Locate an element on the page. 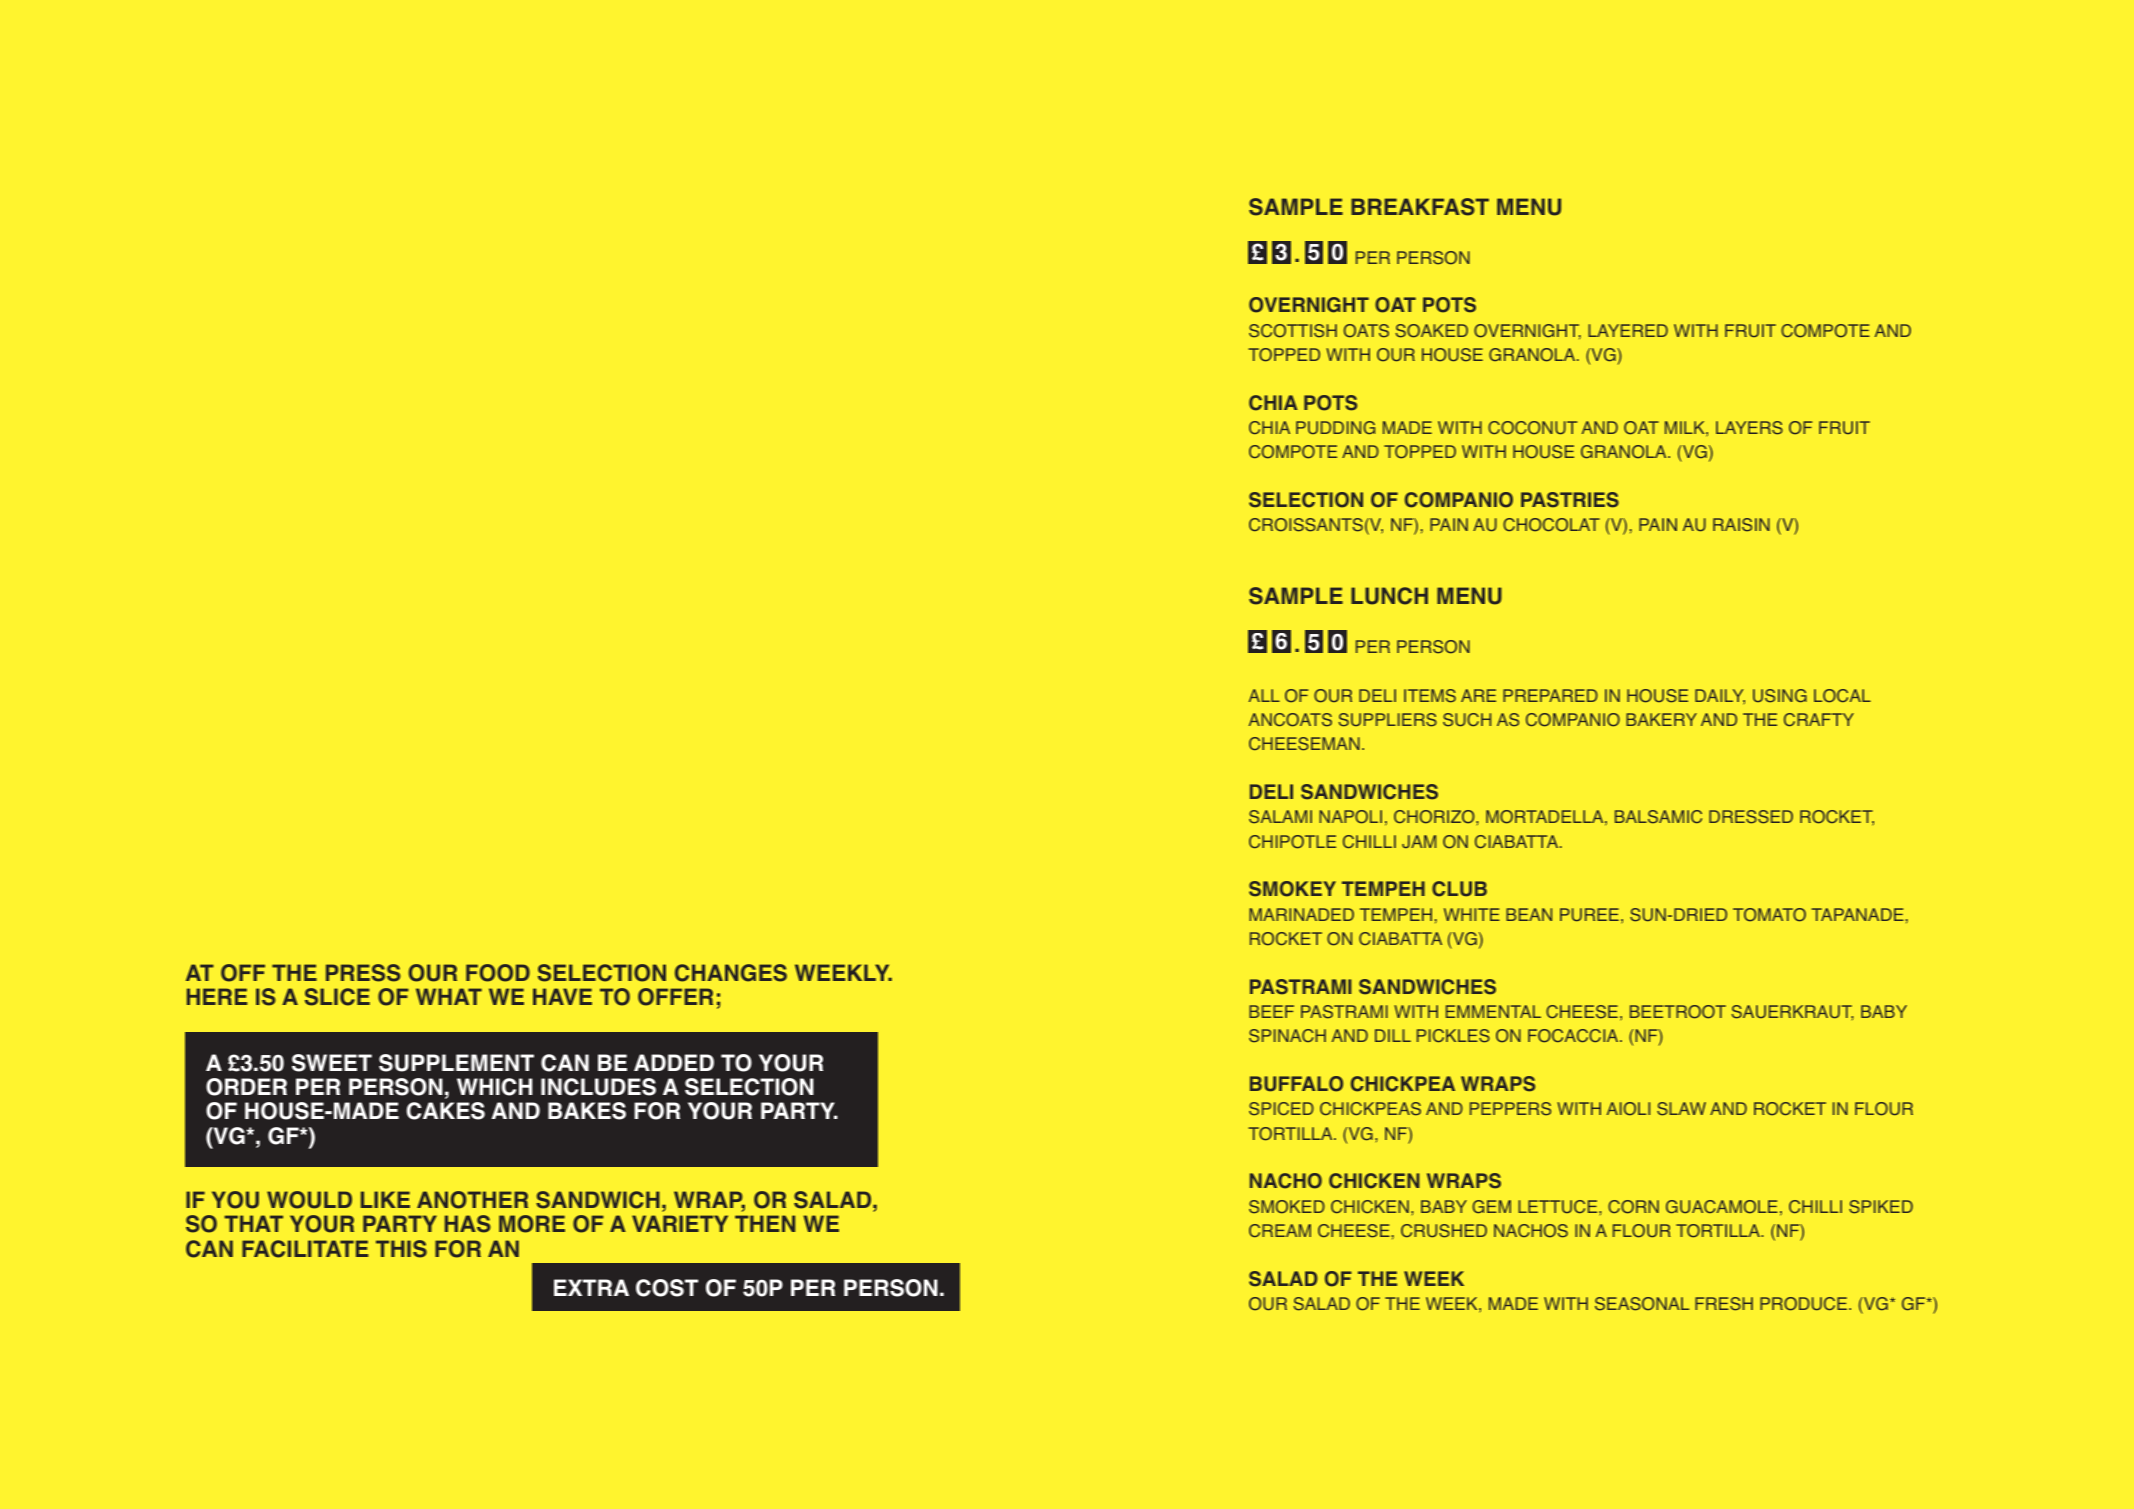 This document has width=2134, height=1509. SEASONAL is located at coordinates (1642, 1304).
